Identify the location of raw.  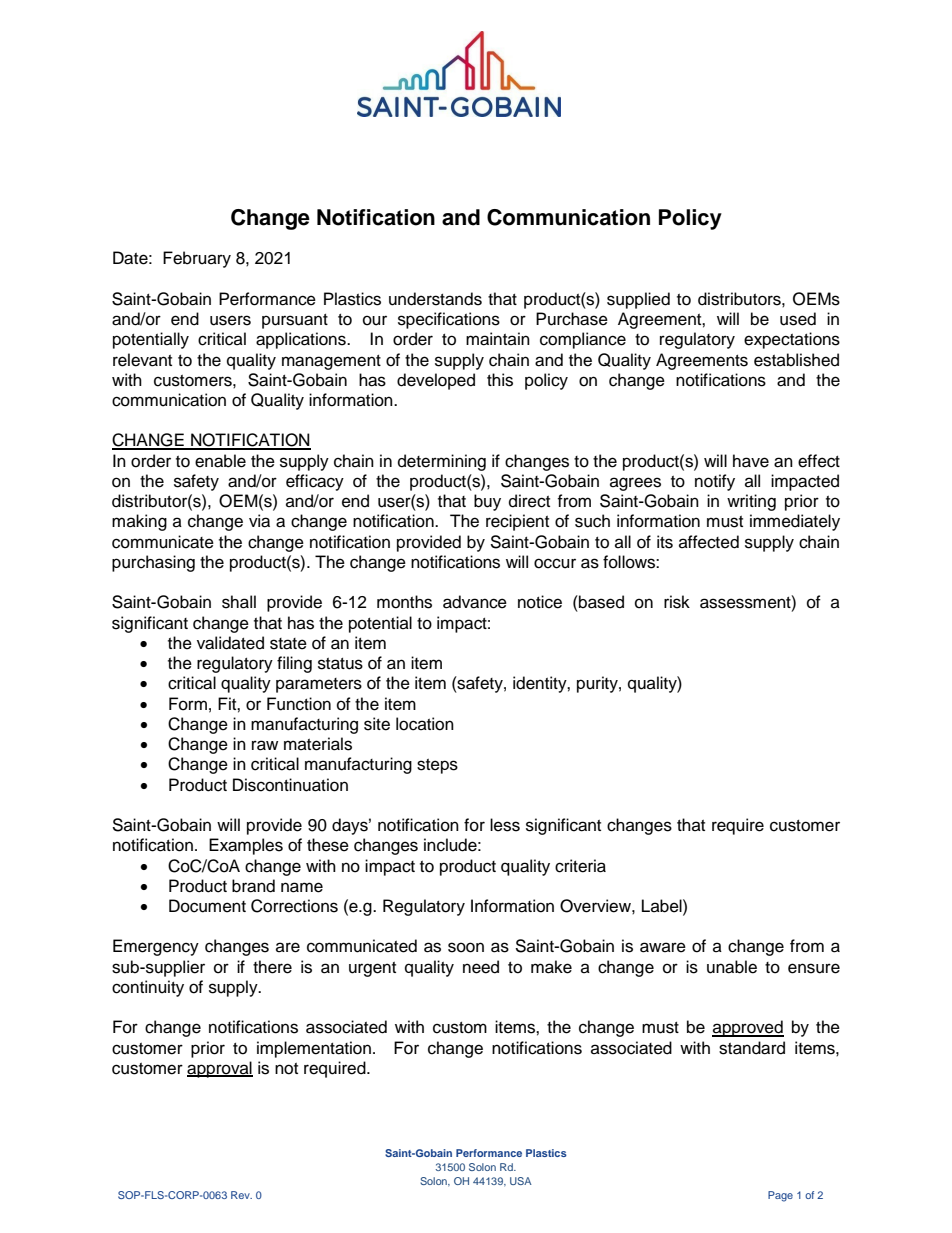
(265, 745).
